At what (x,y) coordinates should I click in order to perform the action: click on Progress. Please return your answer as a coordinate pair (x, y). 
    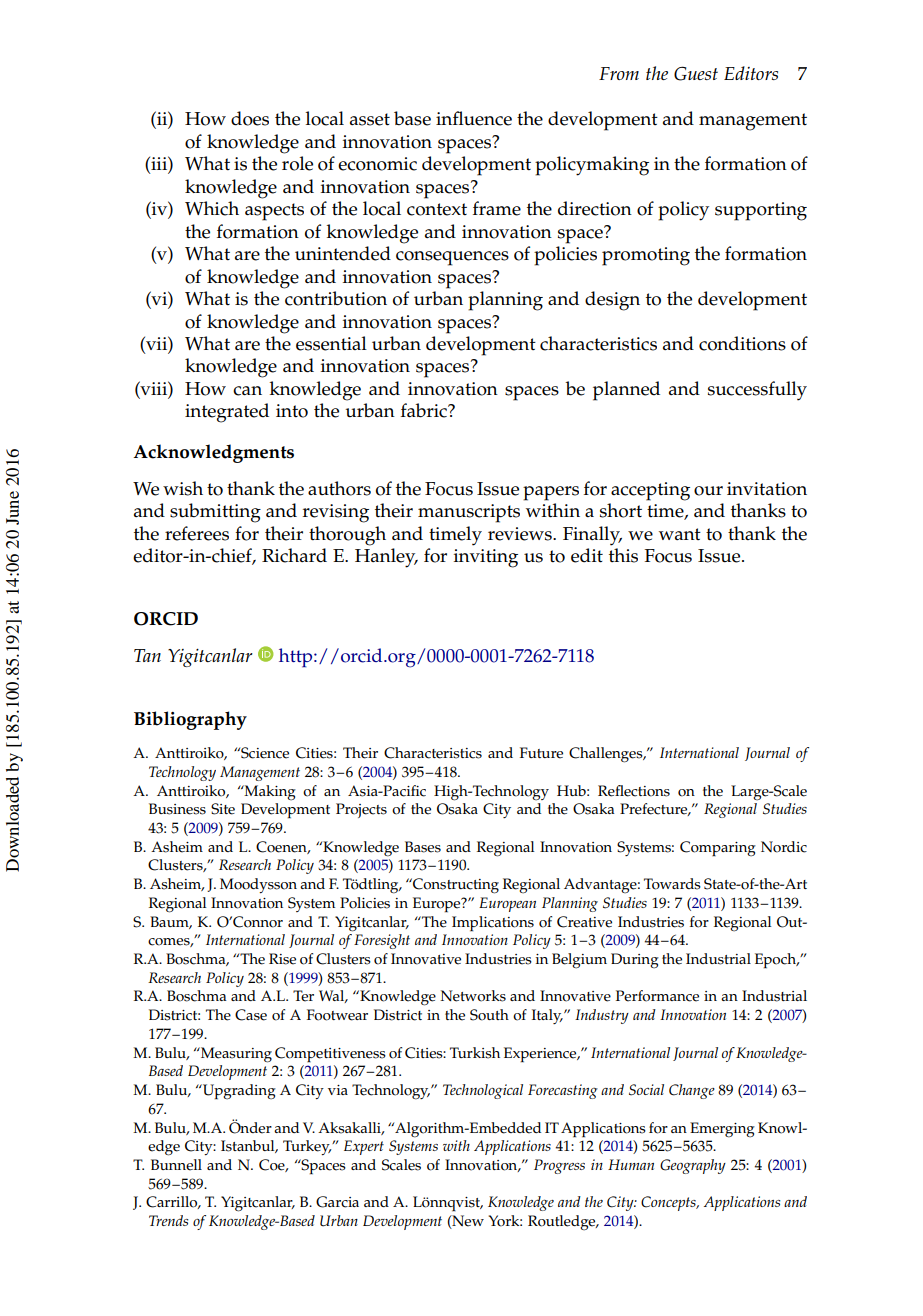
    Looking at the image, I should click on (559, 1166).
